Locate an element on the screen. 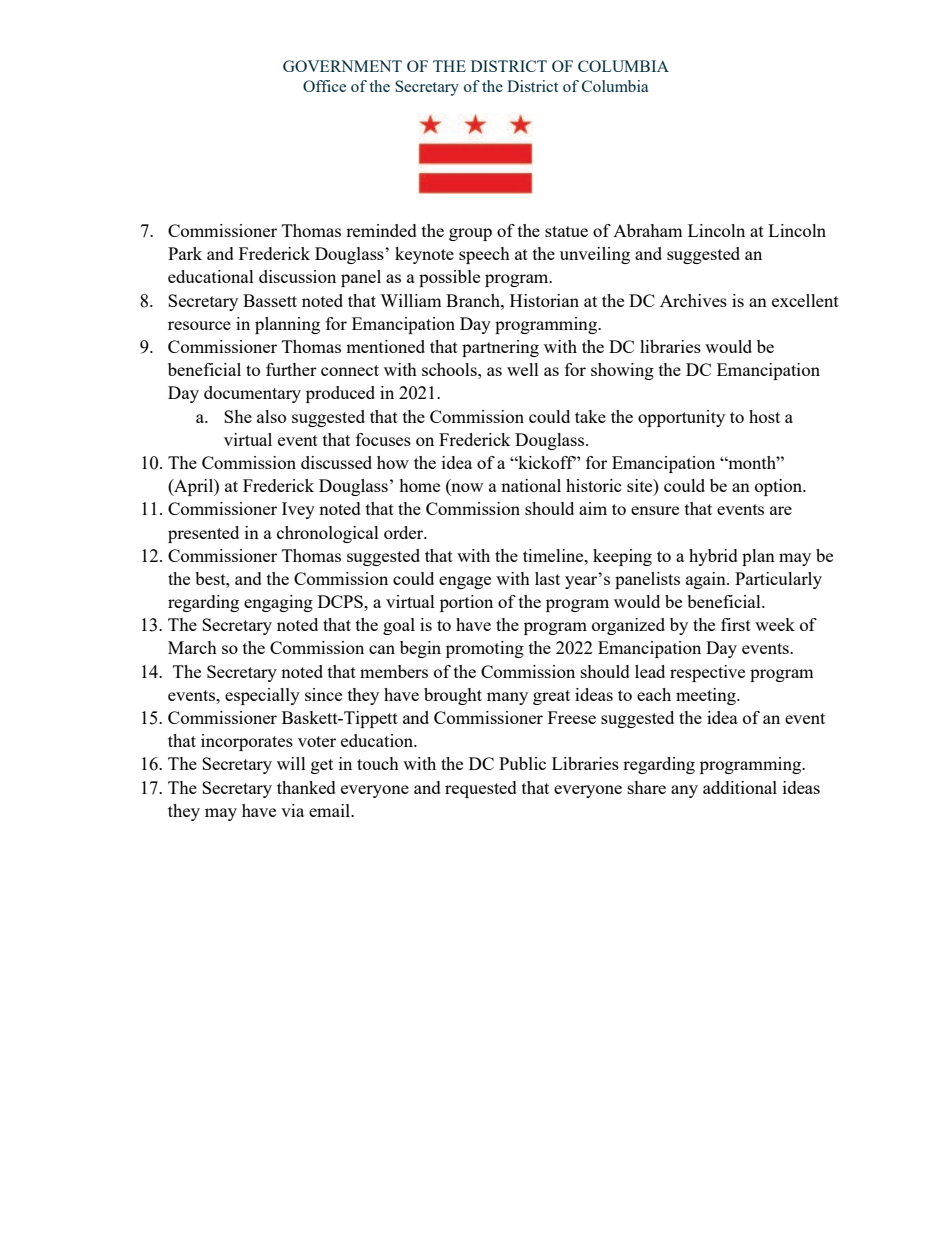  GOVERNMENT is located at coordinates (342, 66).
